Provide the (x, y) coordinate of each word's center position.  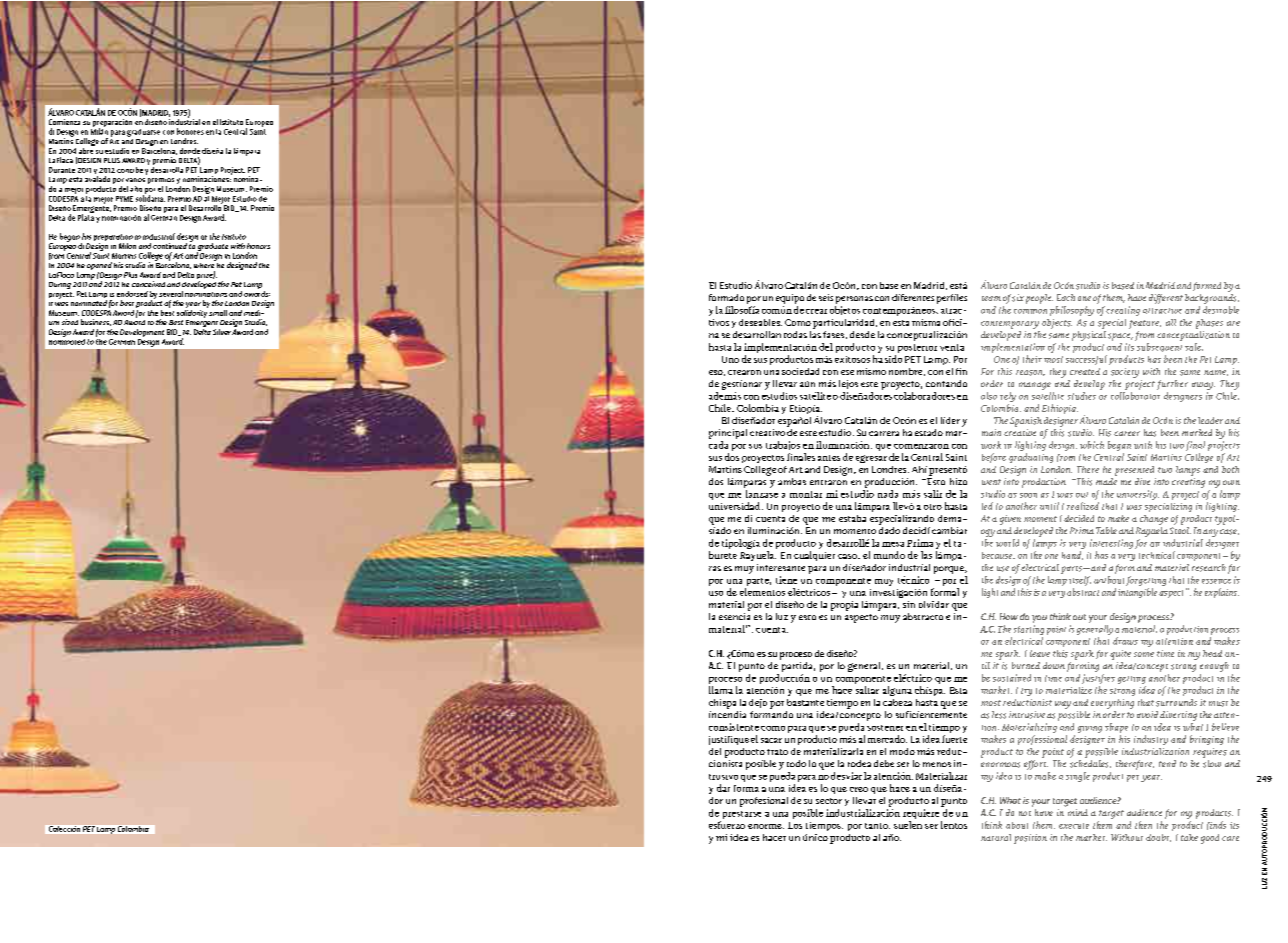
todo (796, 763)
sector (829, 801)
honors (258, 246)
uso (716, 593)
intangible (1137, 593)
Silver (222, 332)
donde (190, 151)
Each (1066, 297)
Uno (730, 359)
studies (1082, 396)
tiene (786, 580)
